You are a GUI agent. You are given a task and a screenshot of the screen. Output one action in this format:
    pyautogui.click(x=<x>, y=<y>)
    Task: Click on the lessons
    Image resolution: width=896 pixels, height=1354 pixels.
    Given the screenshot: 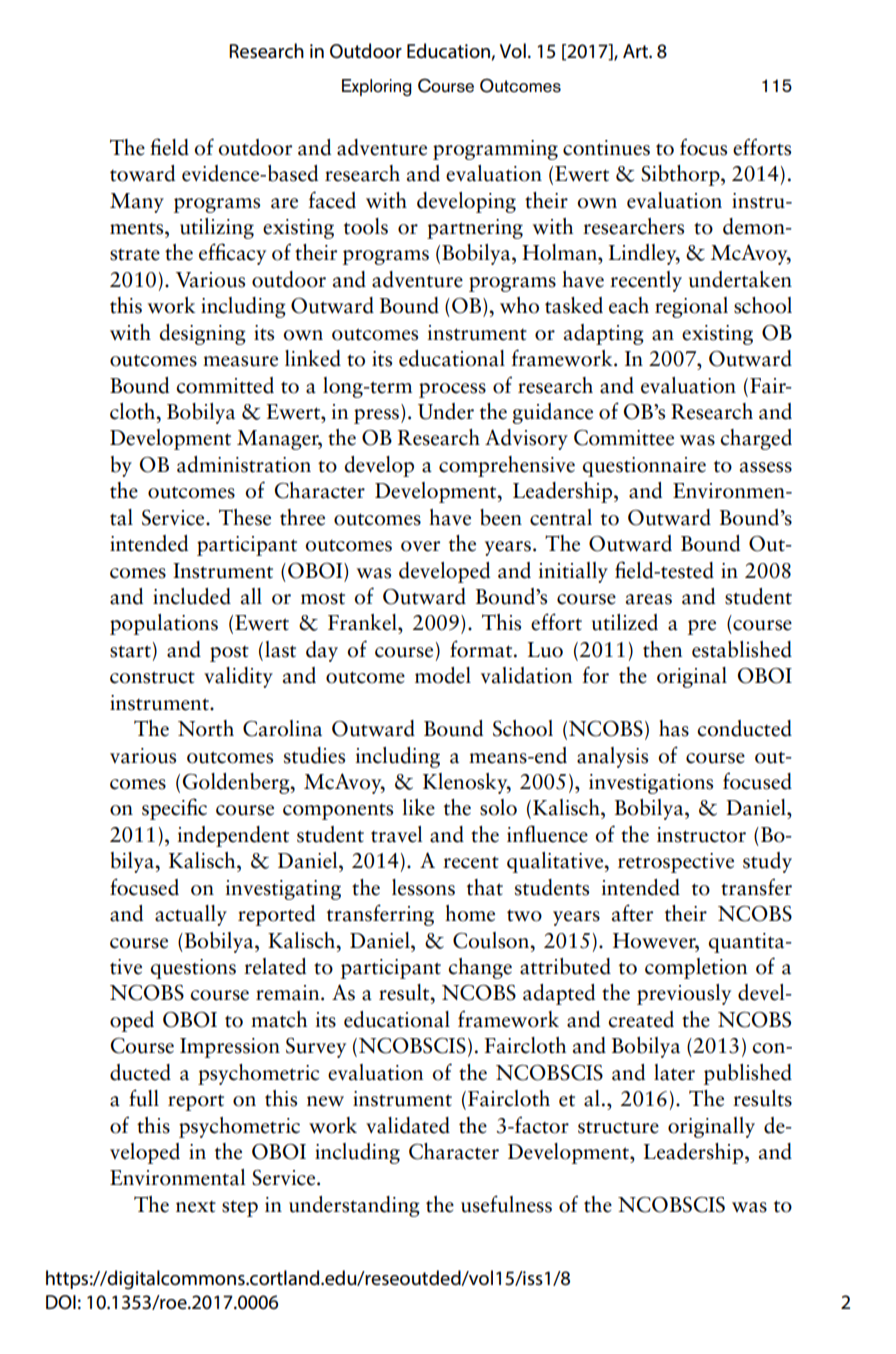 What is the action you would take?
    pyautogui.click(x=423, y=887)
